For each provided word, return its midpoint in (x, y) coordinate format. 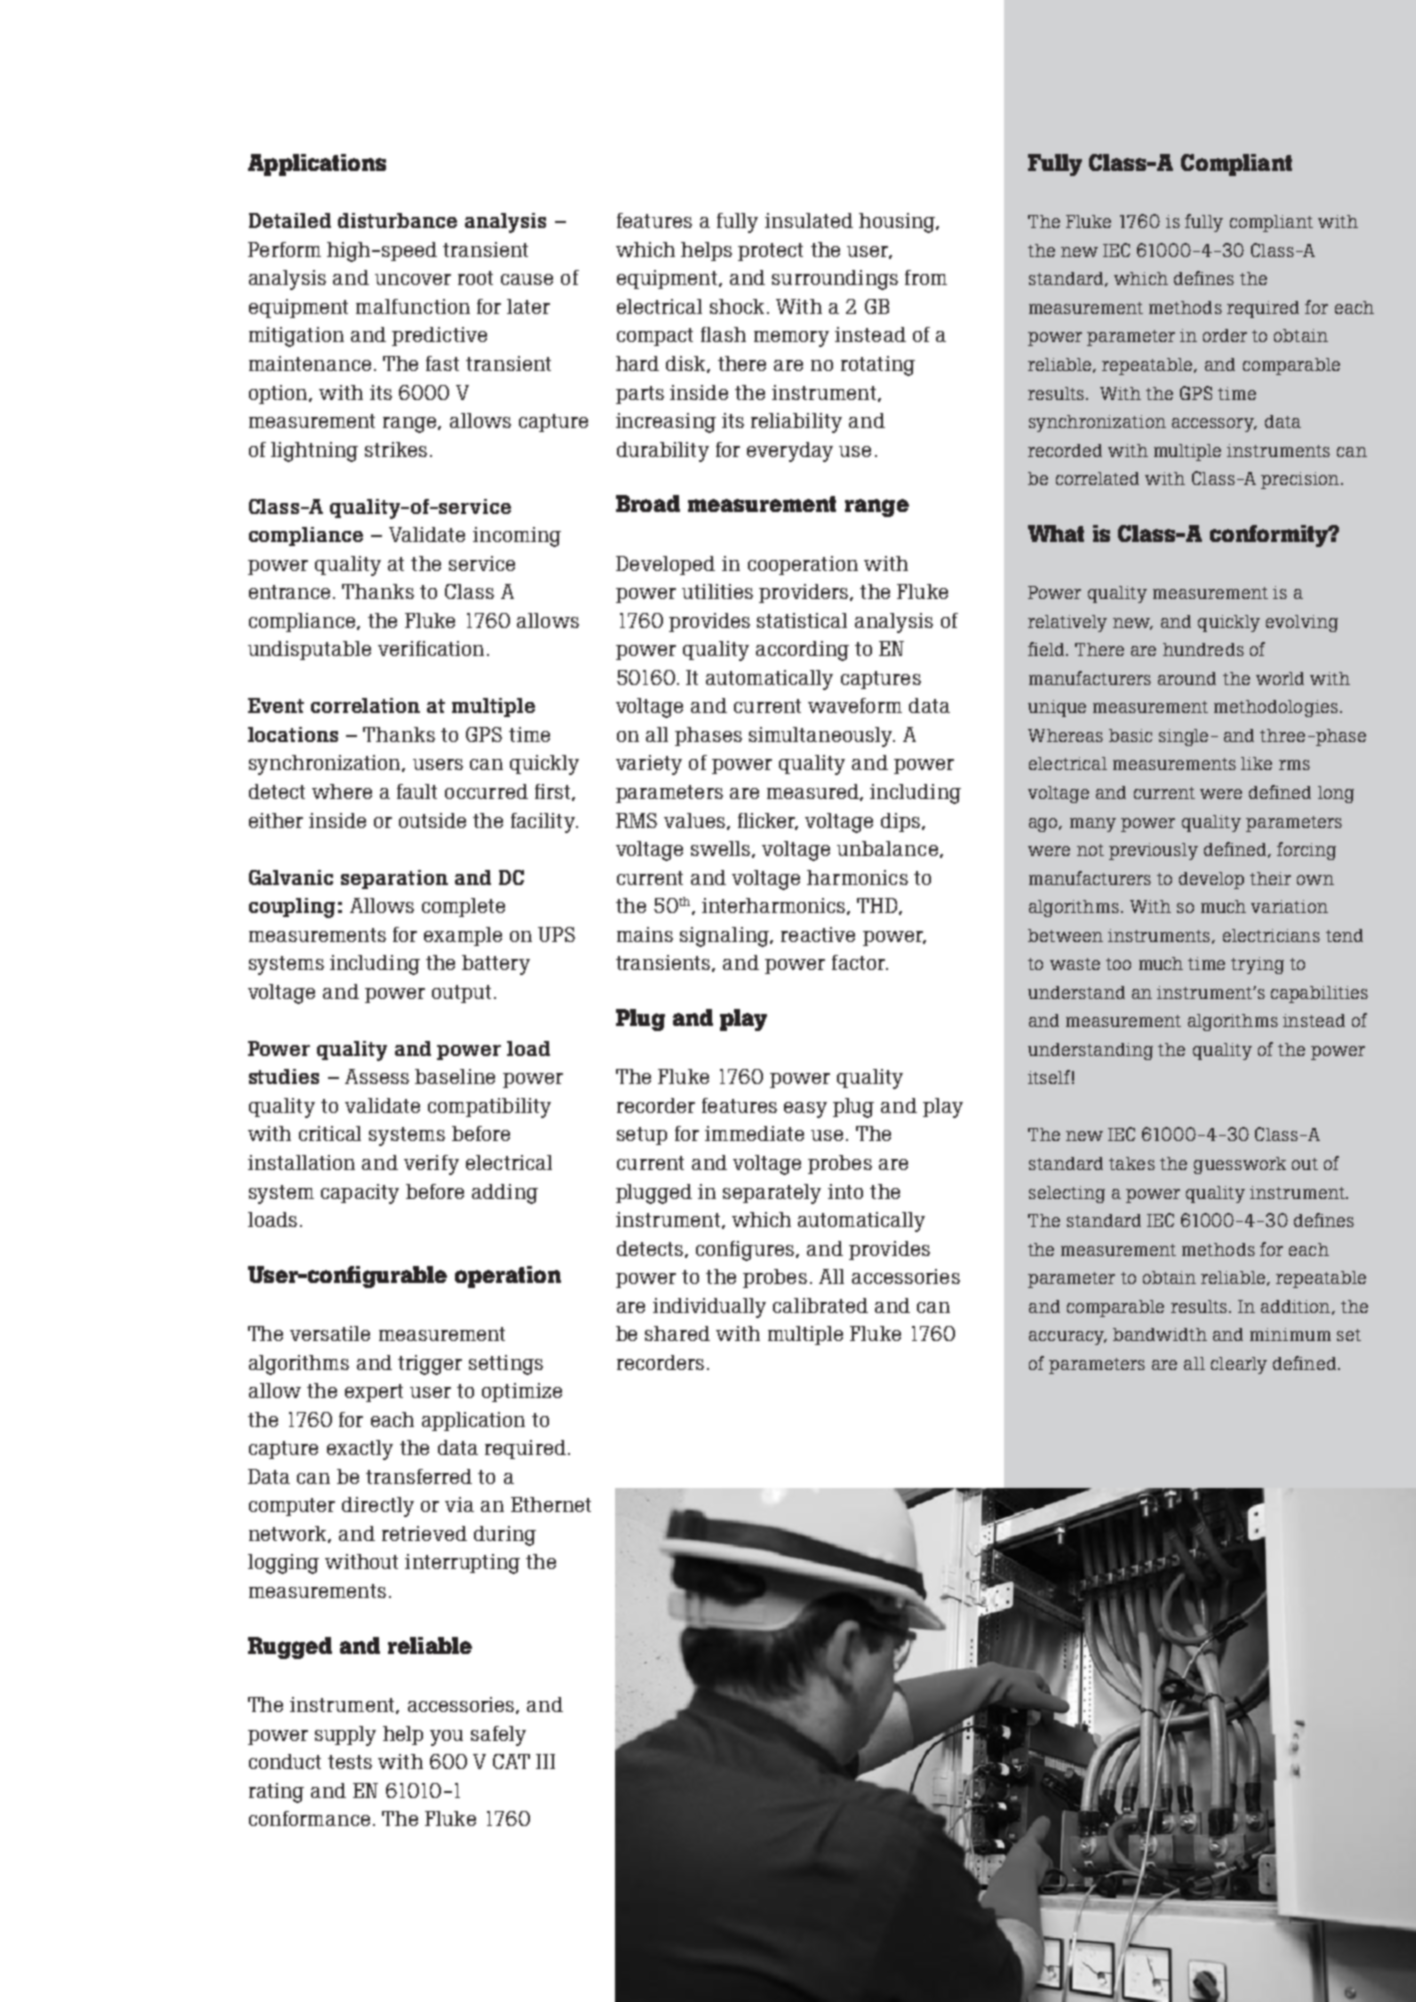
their (1270, 878)
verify (431, 1165)
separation (394, 879)
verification (431, 648)
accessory (1214, 425)
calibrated (820, 1305)
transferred (419, 1476)
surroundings (835, 280)
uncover (413, 279)
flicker (768, 821)
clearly (1239, 1365)
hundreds (1203, 649)
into (845, 1191)
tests (350, 1762)
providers (803, 593)
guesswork (1240, 1165)
